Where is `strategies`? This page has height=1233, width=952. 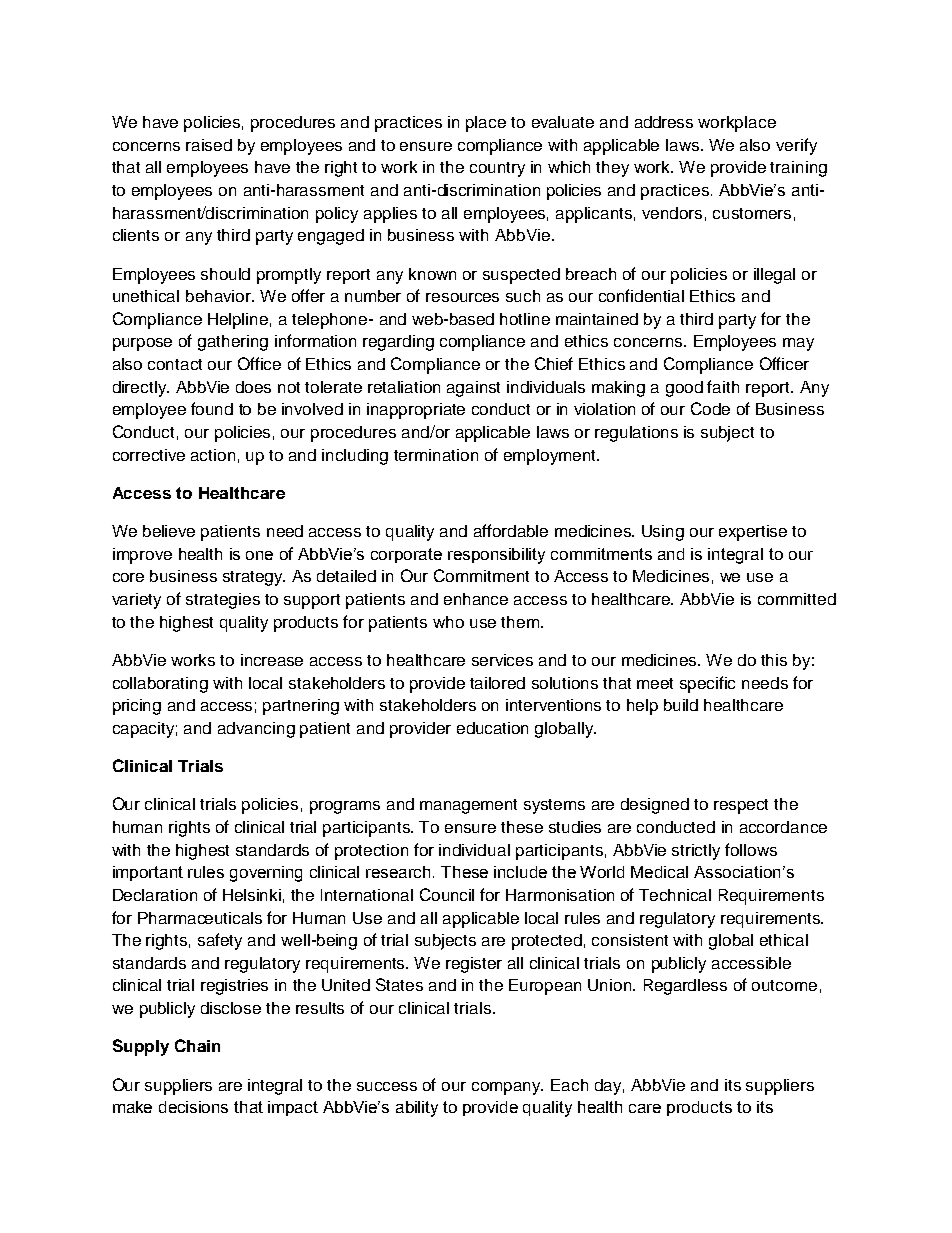 strategies is located at coordinates (223, 601).
